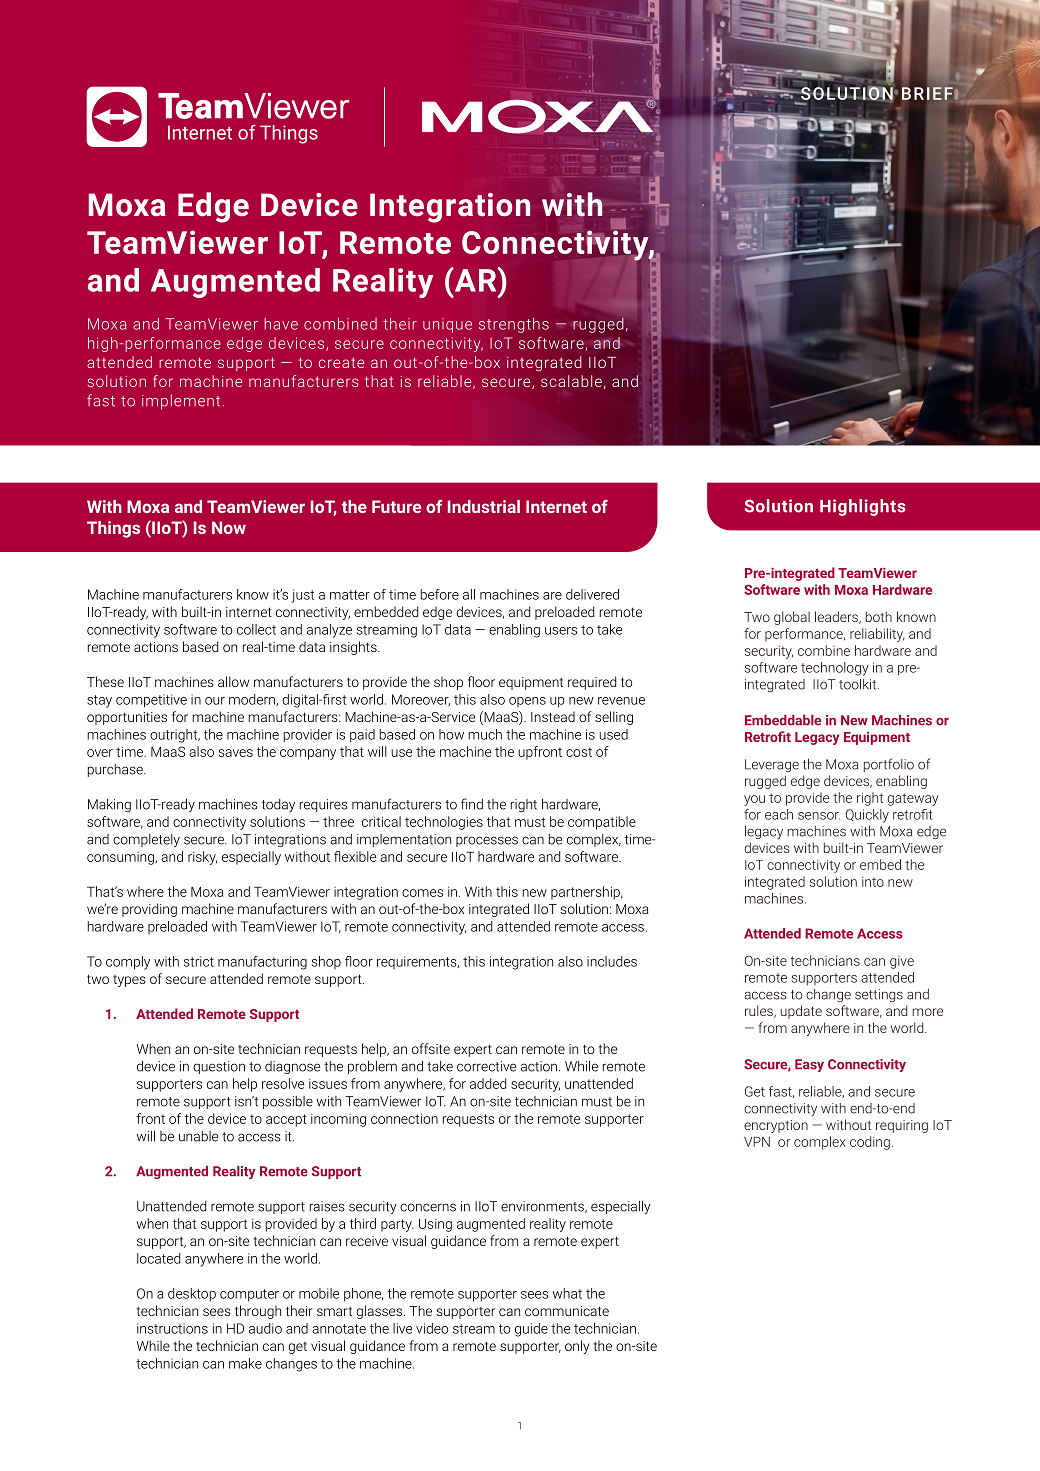 Image resolution: width=1040 pixels, height=1471 pixels. What do you see at coordinates (514, 325) in the document?
I see `strengths` at bounding box center [514, 325].
